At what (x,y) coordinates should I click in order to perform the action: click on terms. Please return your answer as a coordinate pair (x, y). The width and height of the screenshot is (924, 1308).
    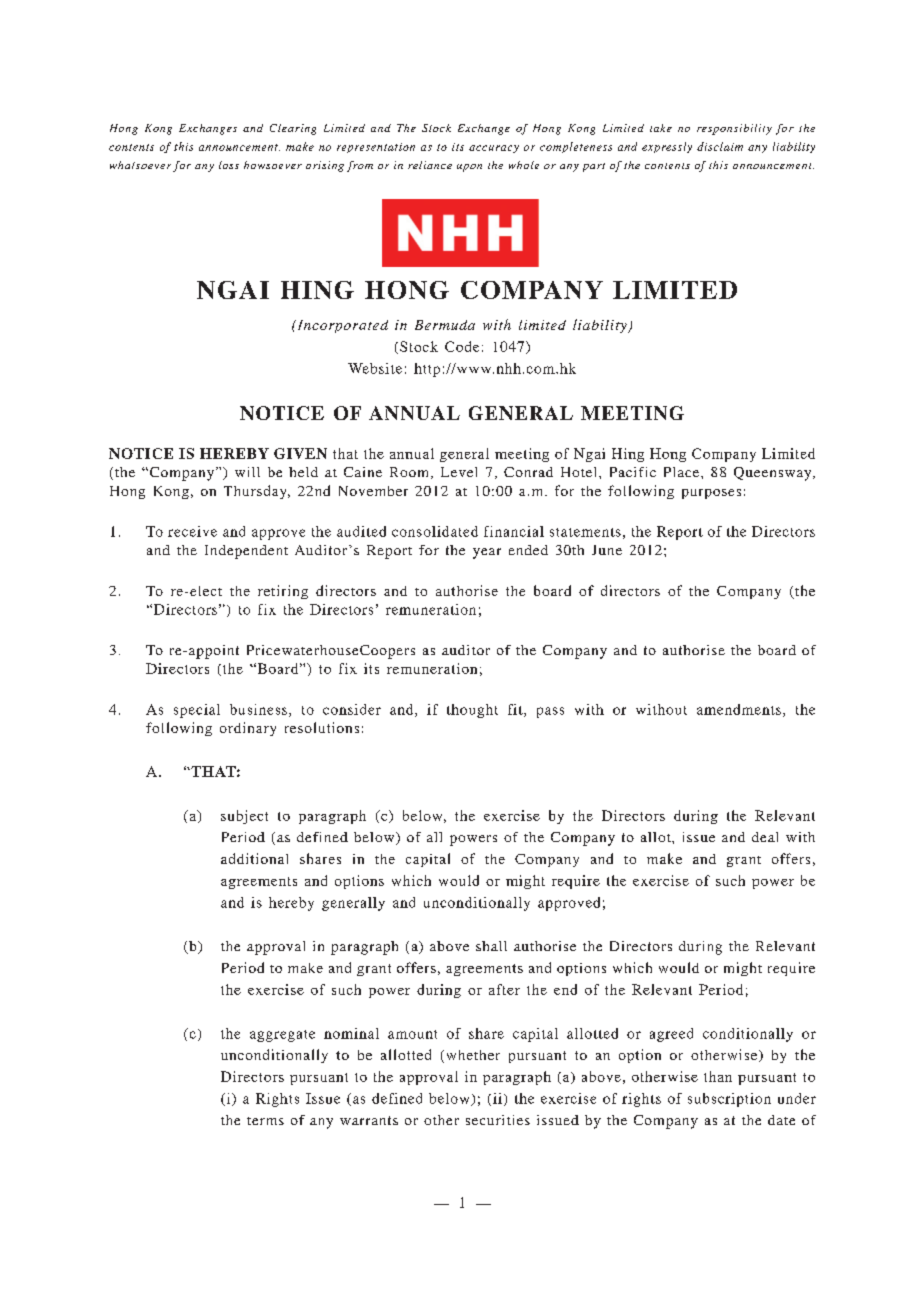
    Looking at the image, I should click on (265, 1121).
